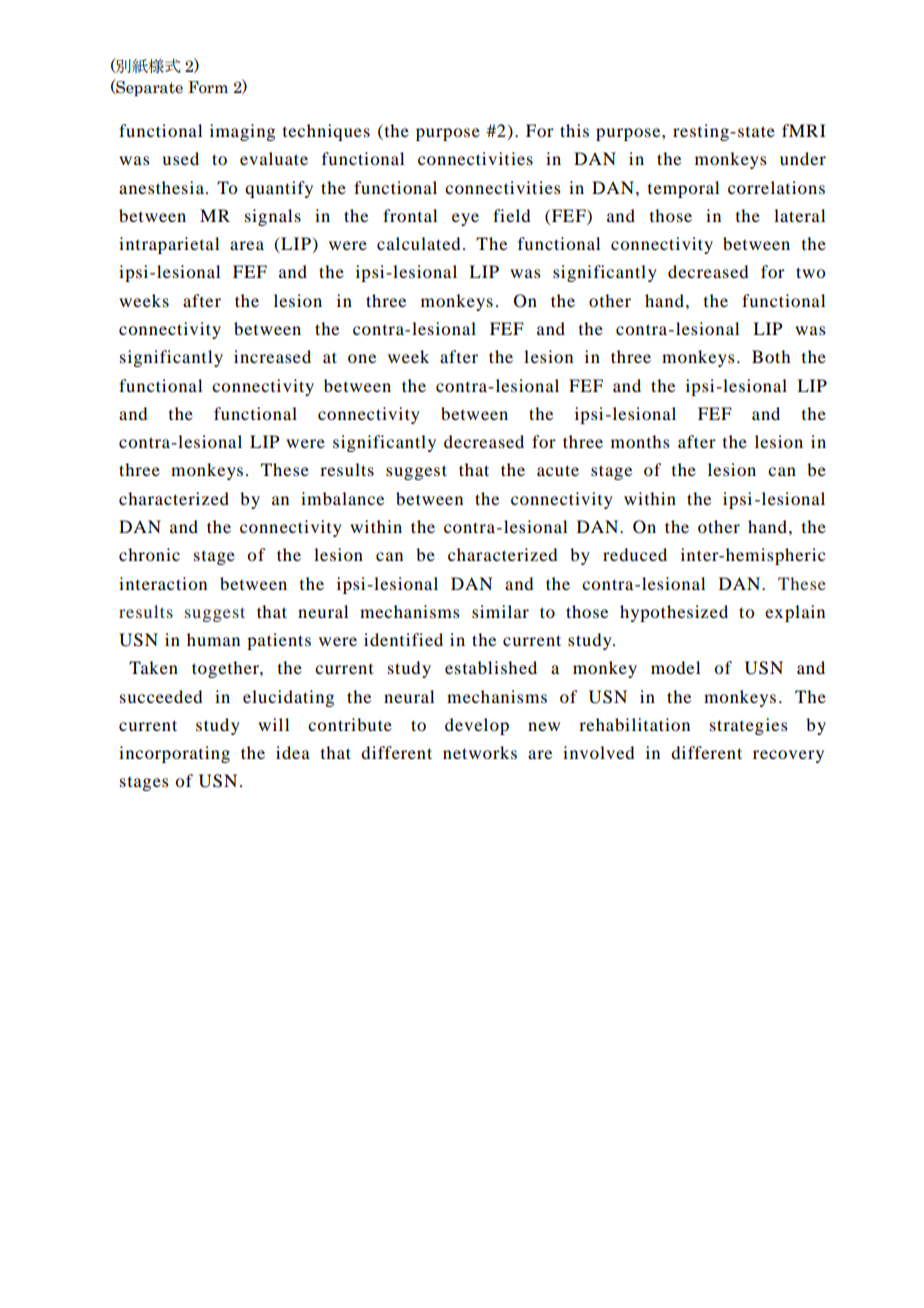 The width and height of the image is (924, 1308). Describe the element at coordinates (208, 87) in the image. I see `Form` at that location.
